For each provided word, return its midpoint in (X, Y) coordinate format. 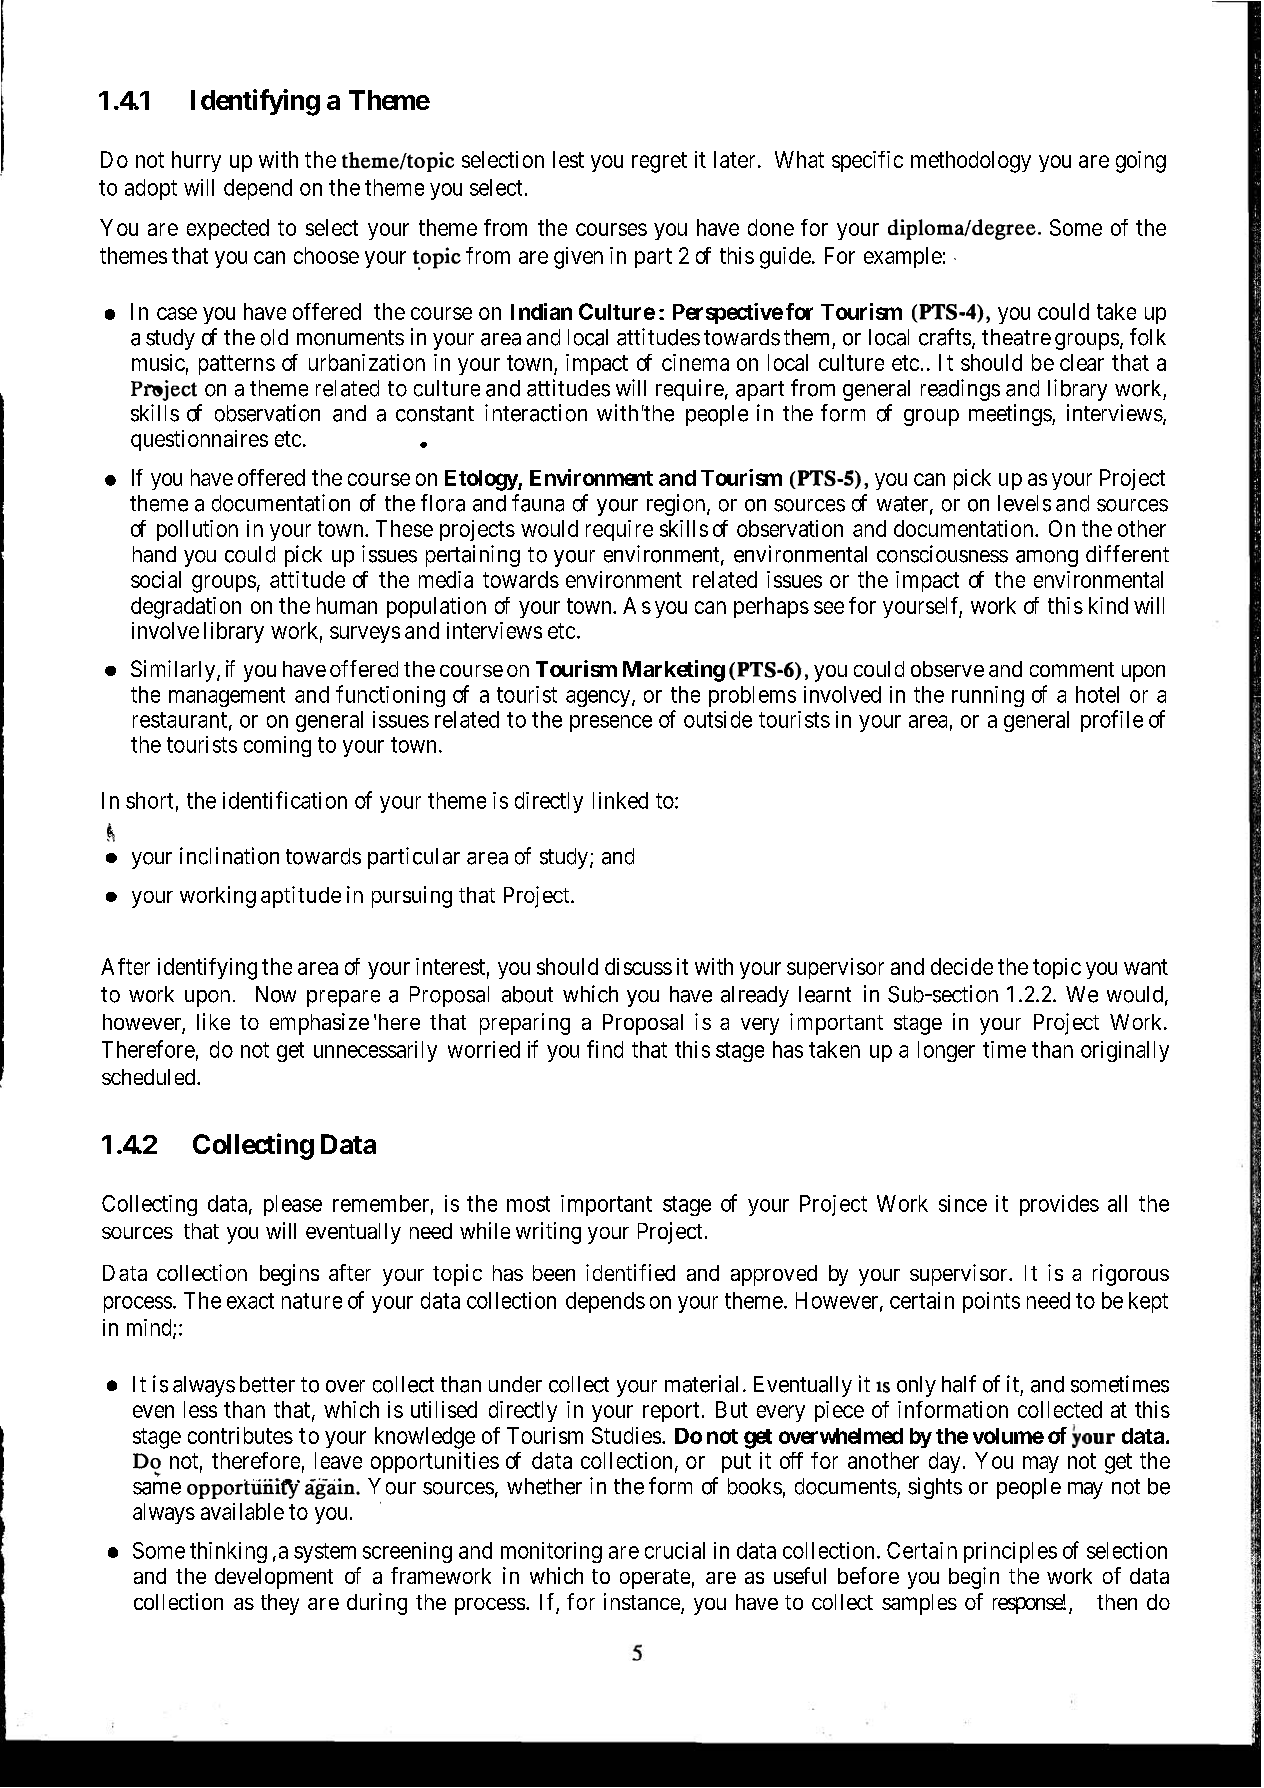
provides (1059, 1205)
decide (962, 966)
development (274, 1578)
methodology (971, 162)
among (1047, 558)
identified (630, 1272)
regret (659, 162)
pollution (197, 530)
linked (620, 800)
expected (228, 229)
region (677, 505)
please (293, 1205)
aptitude (301, 897)
